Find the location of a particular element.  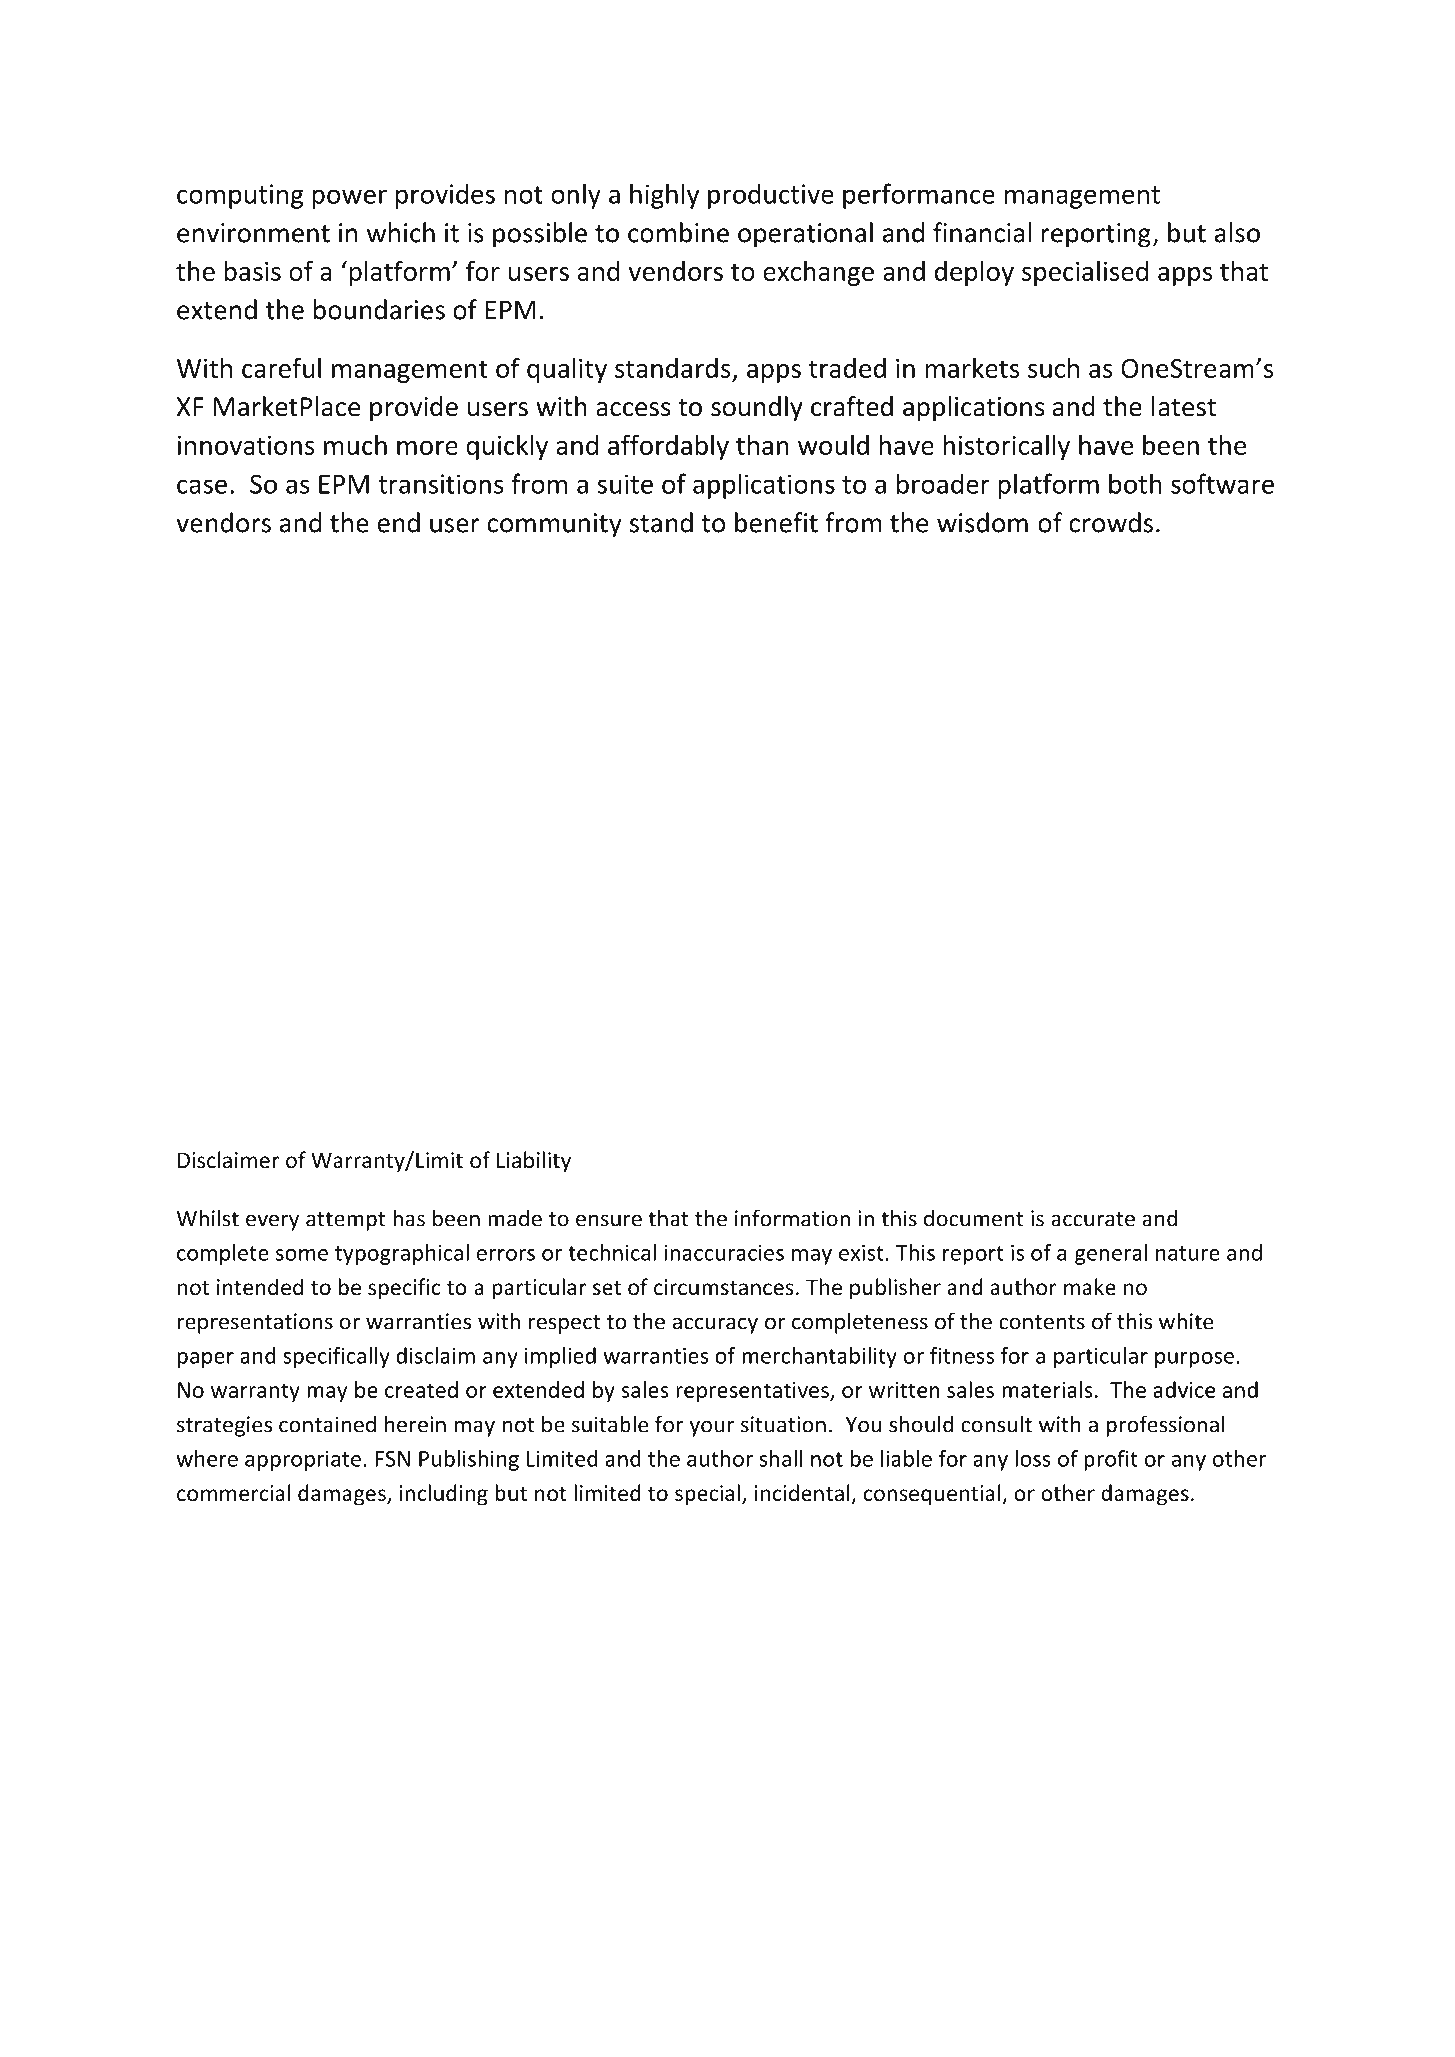

combine is located at coordinates (678, 232).
